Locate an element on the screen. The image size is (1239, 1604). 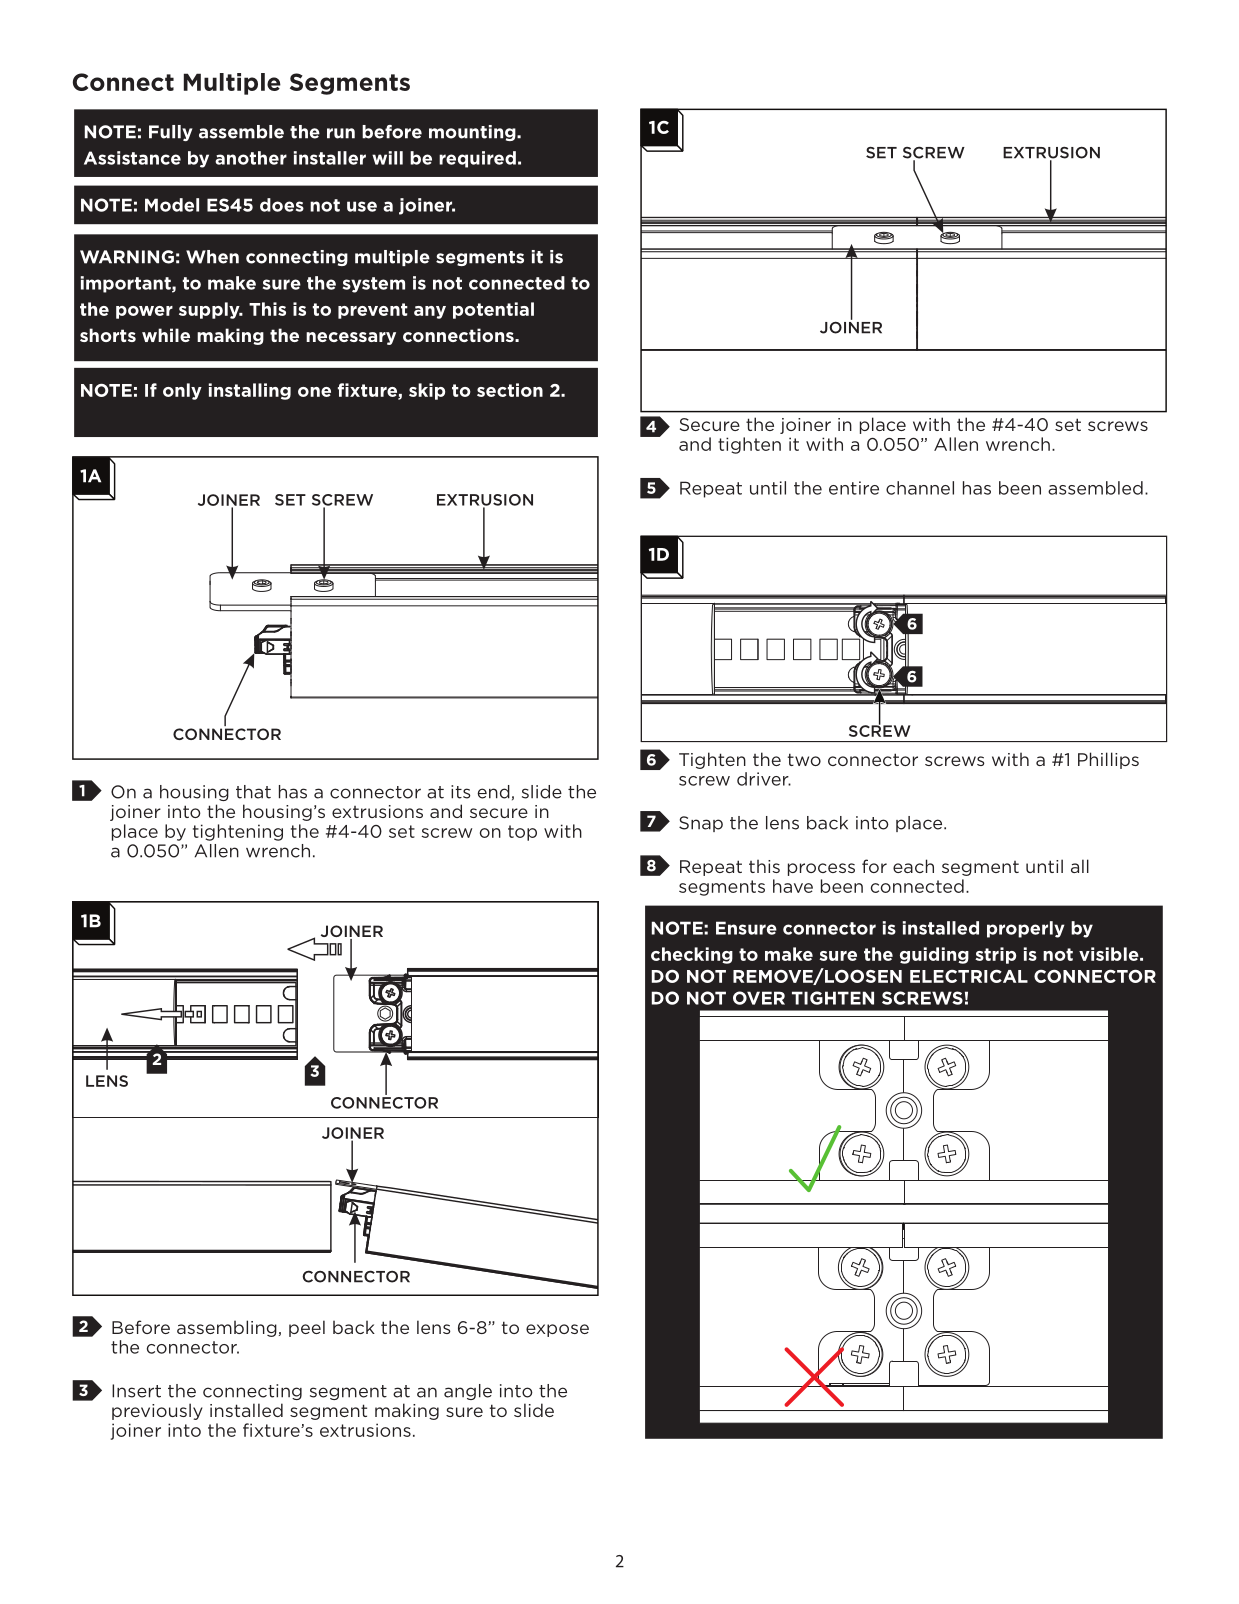
required is located at coordinates (477, 159).
